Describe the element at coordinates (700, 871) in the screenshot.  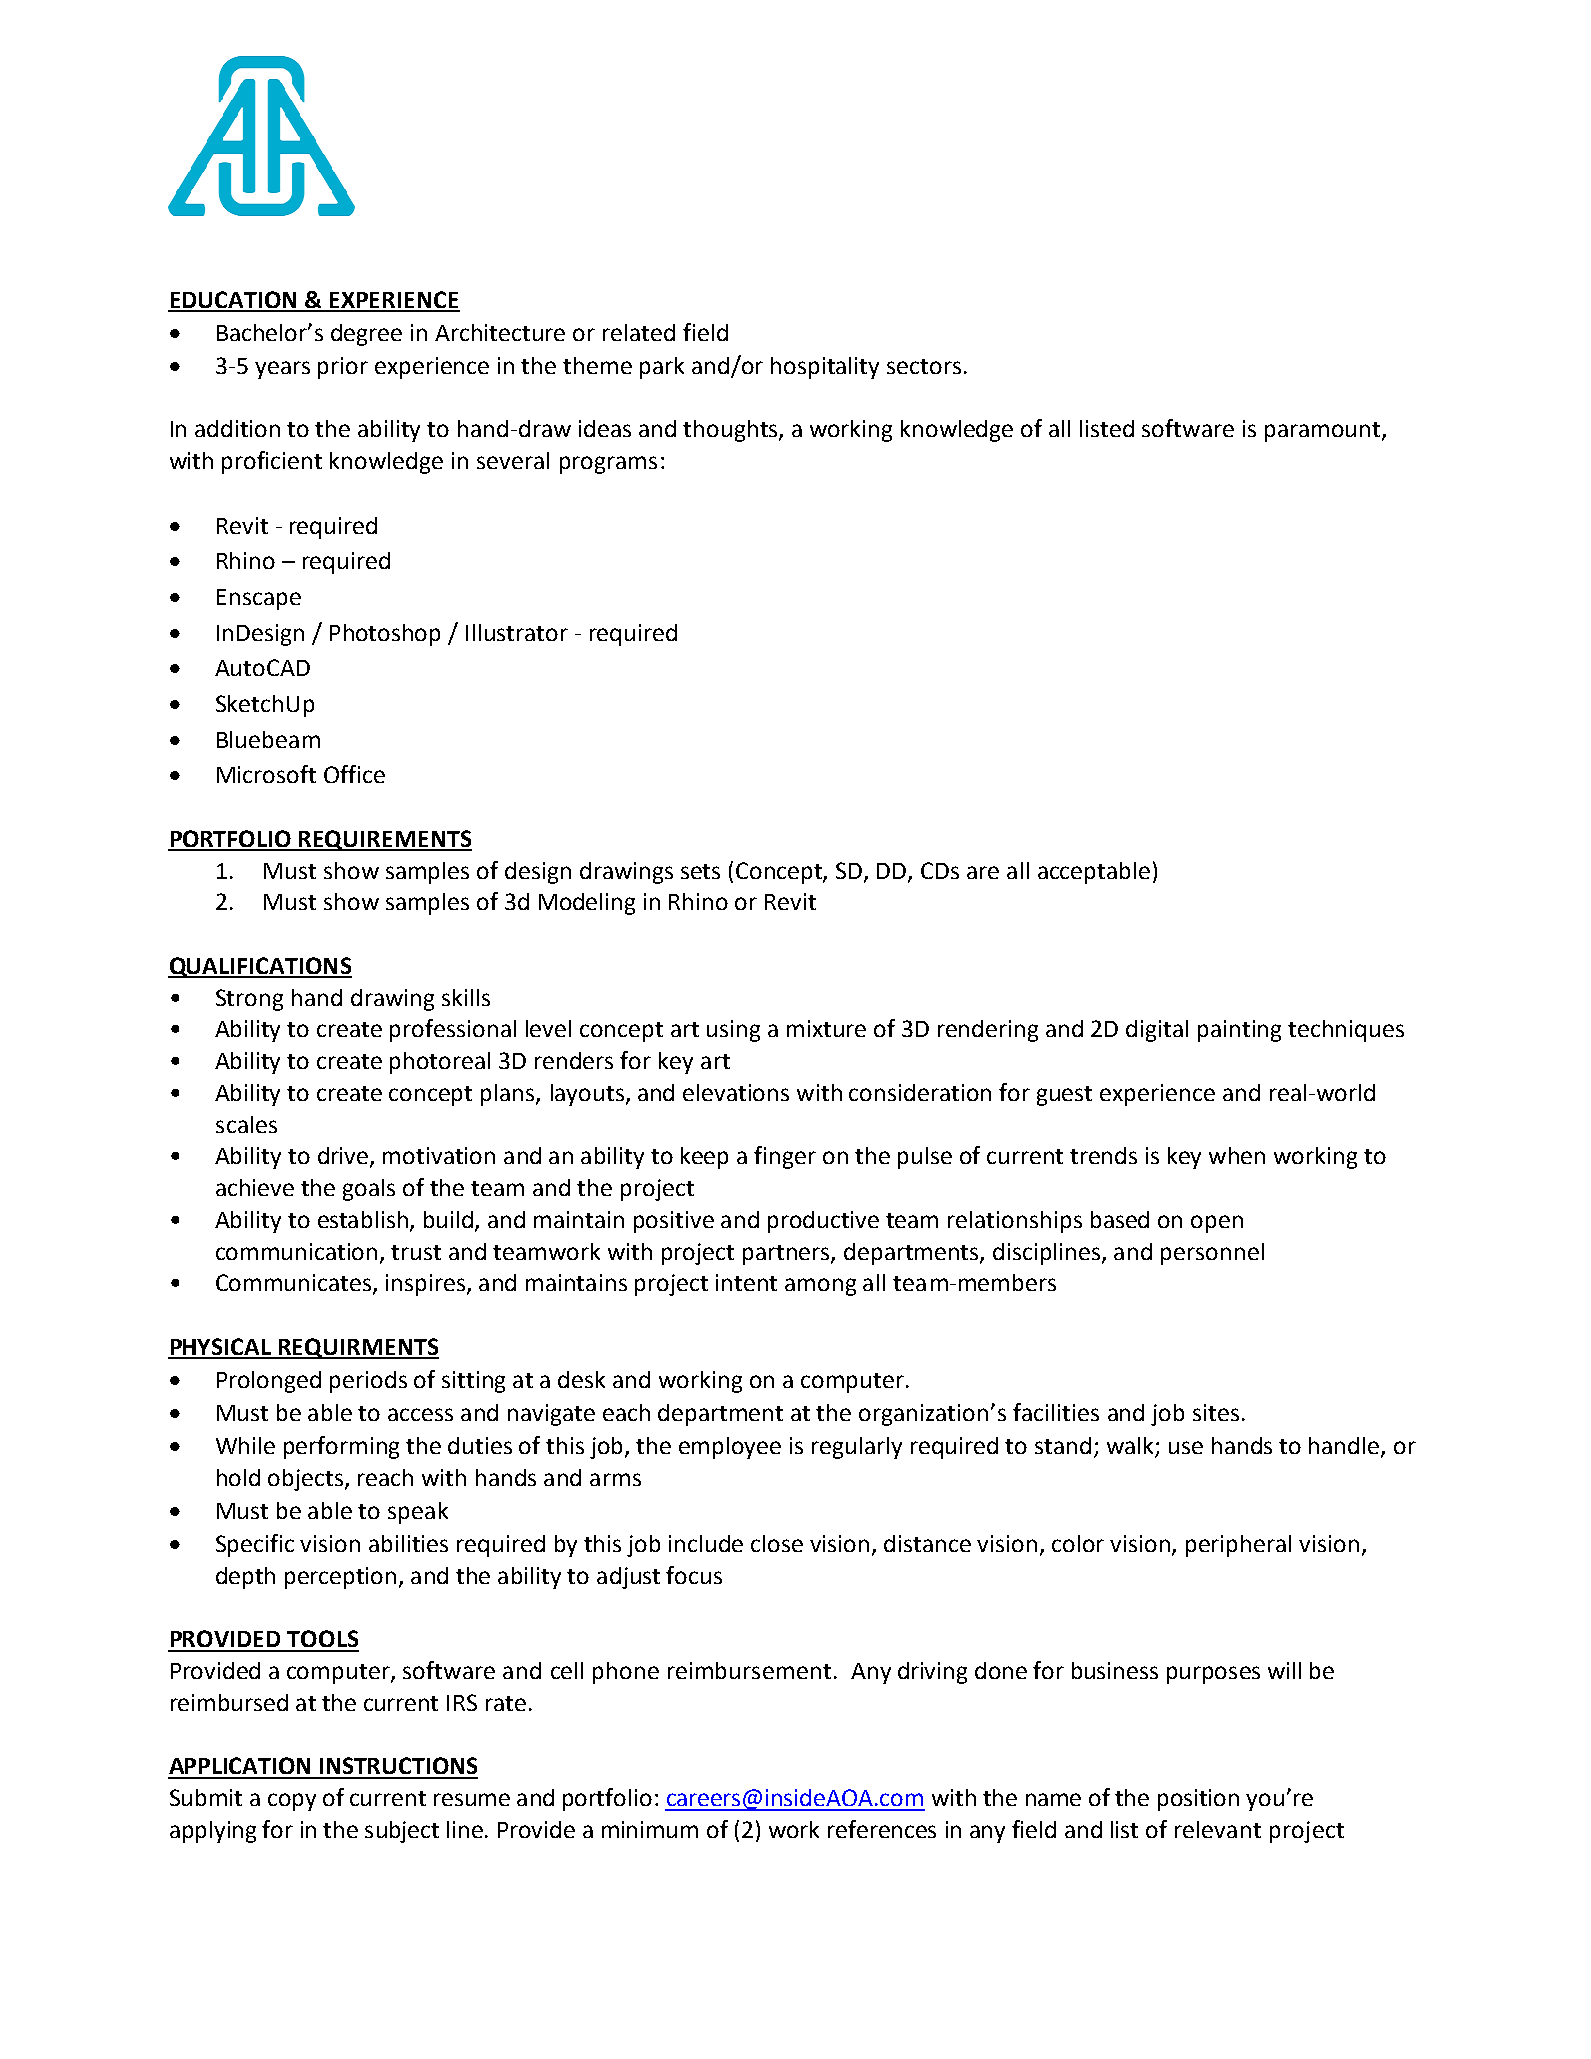
I see `sets` at that location.
